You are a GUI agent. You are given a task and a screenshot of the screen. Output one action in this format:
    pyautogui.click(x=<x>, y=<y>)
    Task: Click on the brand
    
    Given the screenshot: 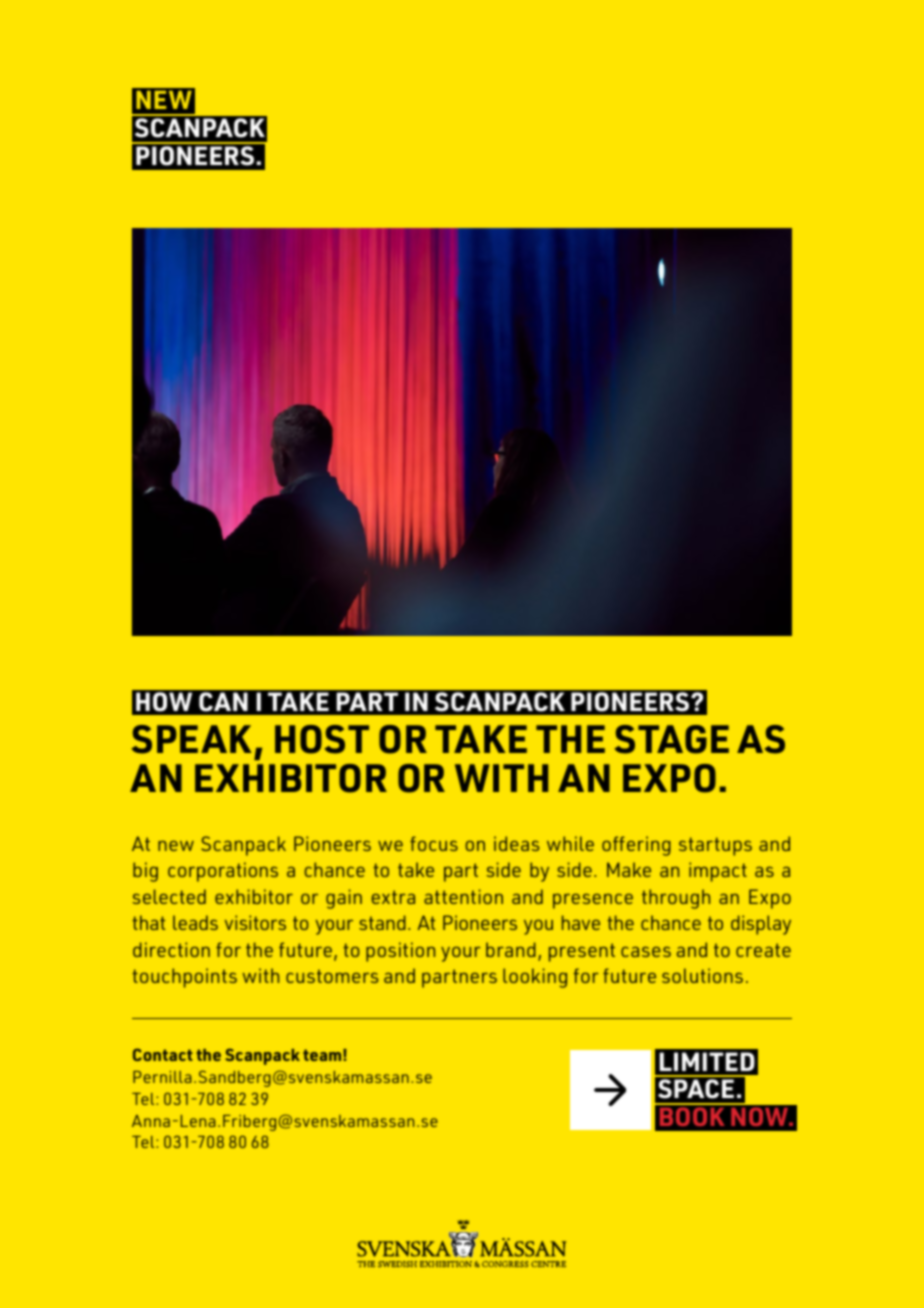 What is the action you would take?
    pyautogui.click(x=511, y=949)
